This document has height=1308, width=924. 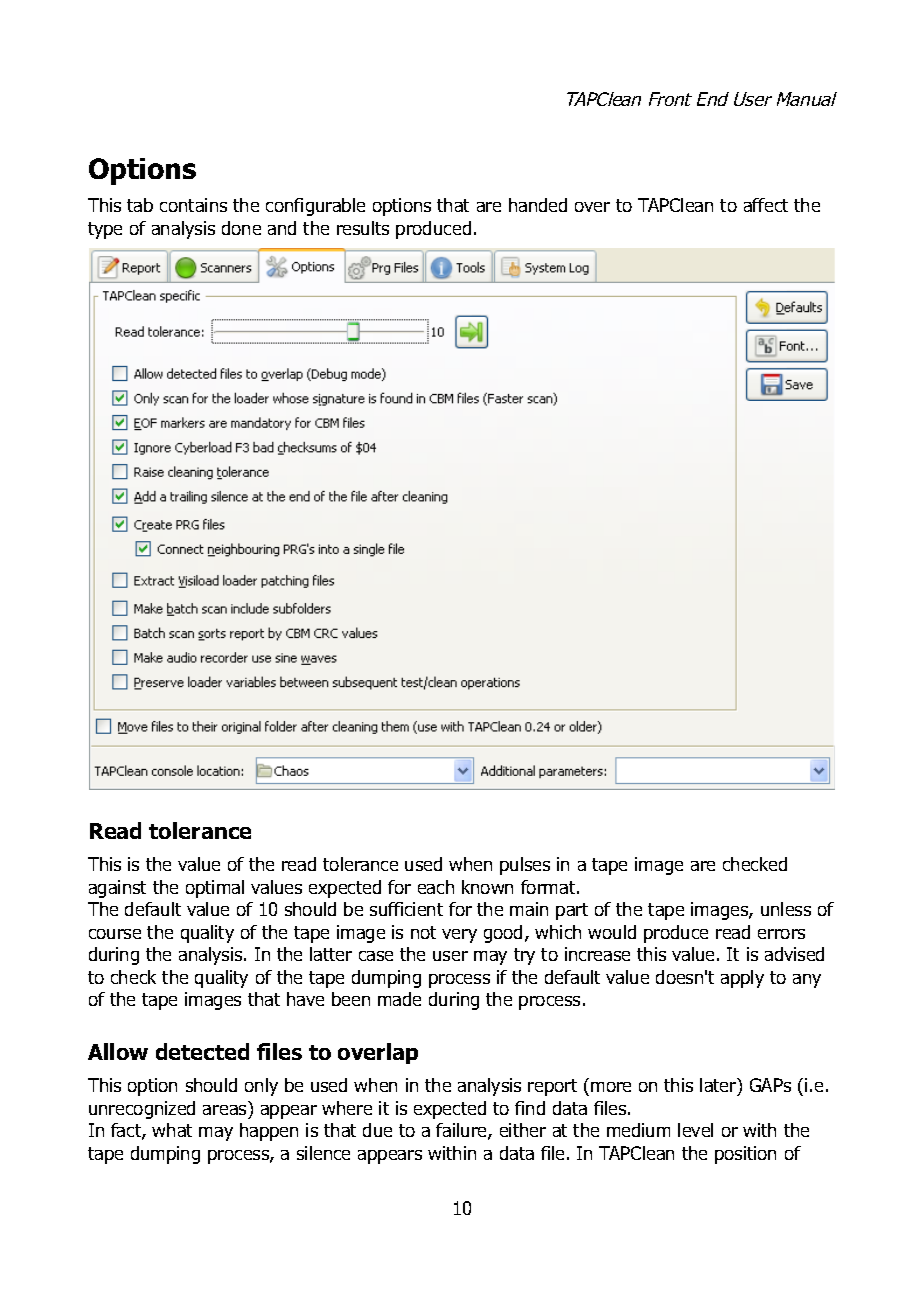 What do you see at coordinates (766, 205) in the document?
I see `affect` at bounding box center [766, 205].
